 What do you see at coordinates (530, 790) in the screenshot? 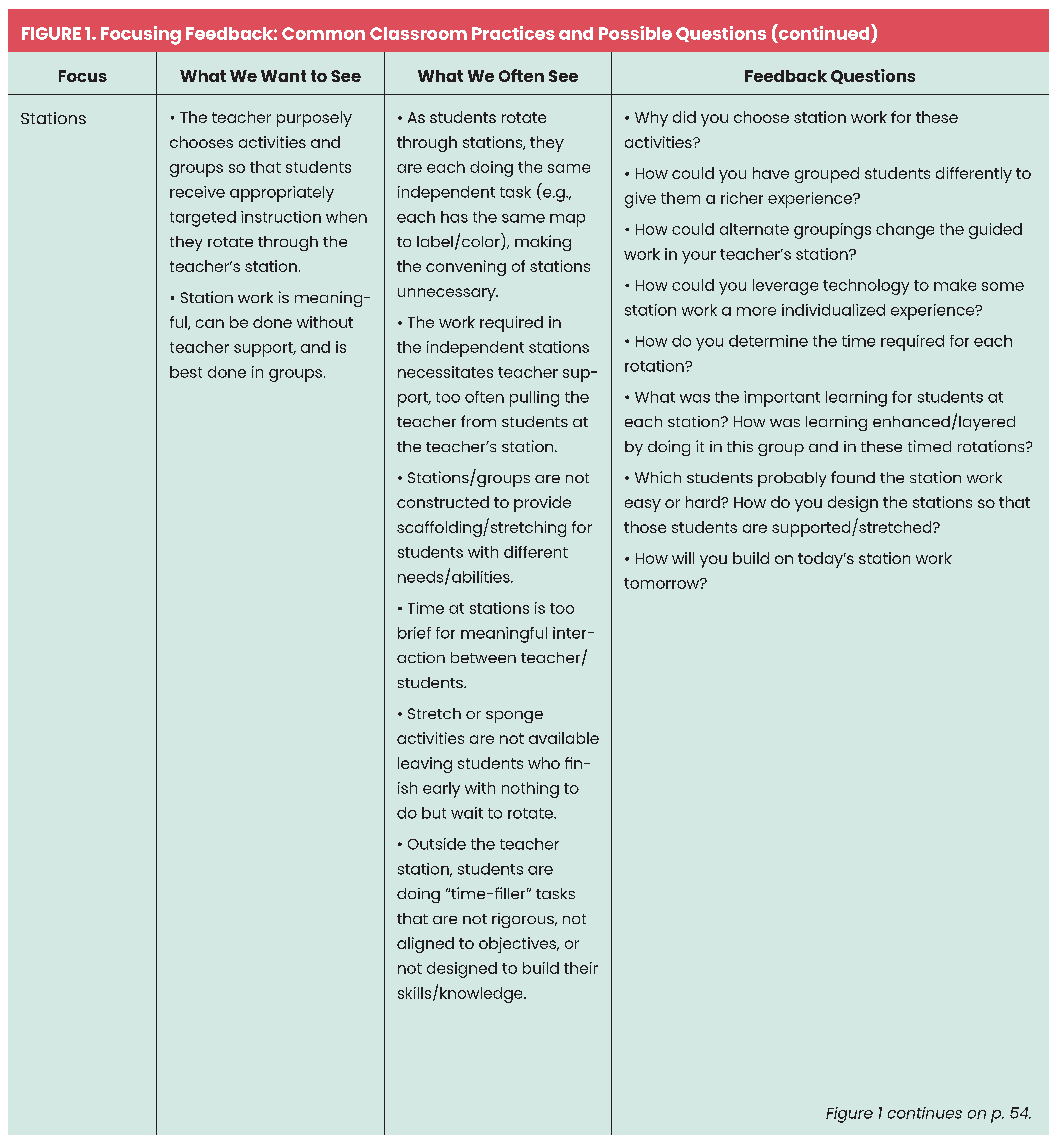
I see `nothing` at bounding box center [530, 790].
